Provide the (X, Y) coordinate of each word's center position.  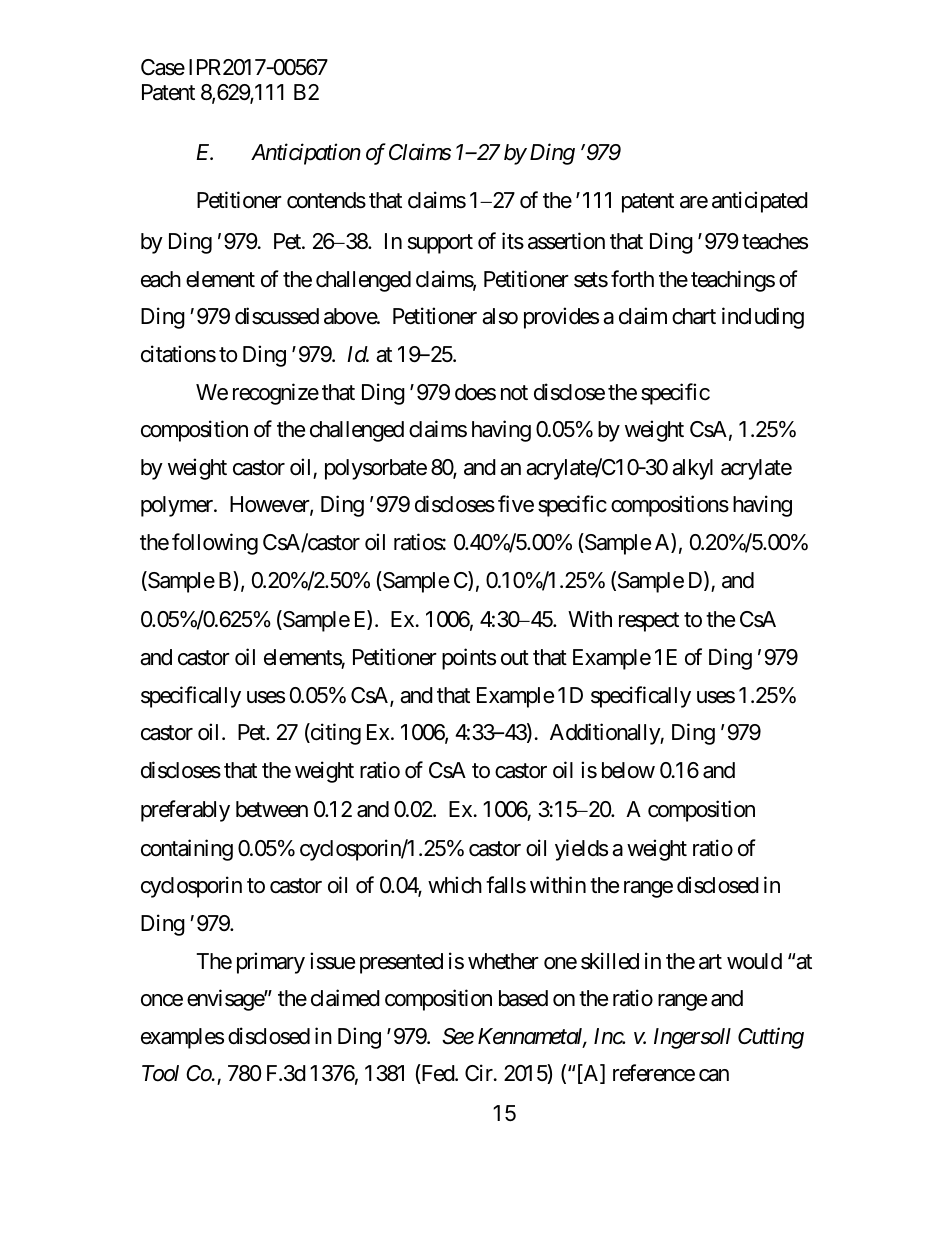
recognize (276, 394)
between (272, 809)
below (628, 770)
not (514, 393)
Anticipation (306, 154)
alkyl (692, 469)
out (515, 658)
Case (163, 67)
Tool (160, 1073)
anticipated (760, 202)
